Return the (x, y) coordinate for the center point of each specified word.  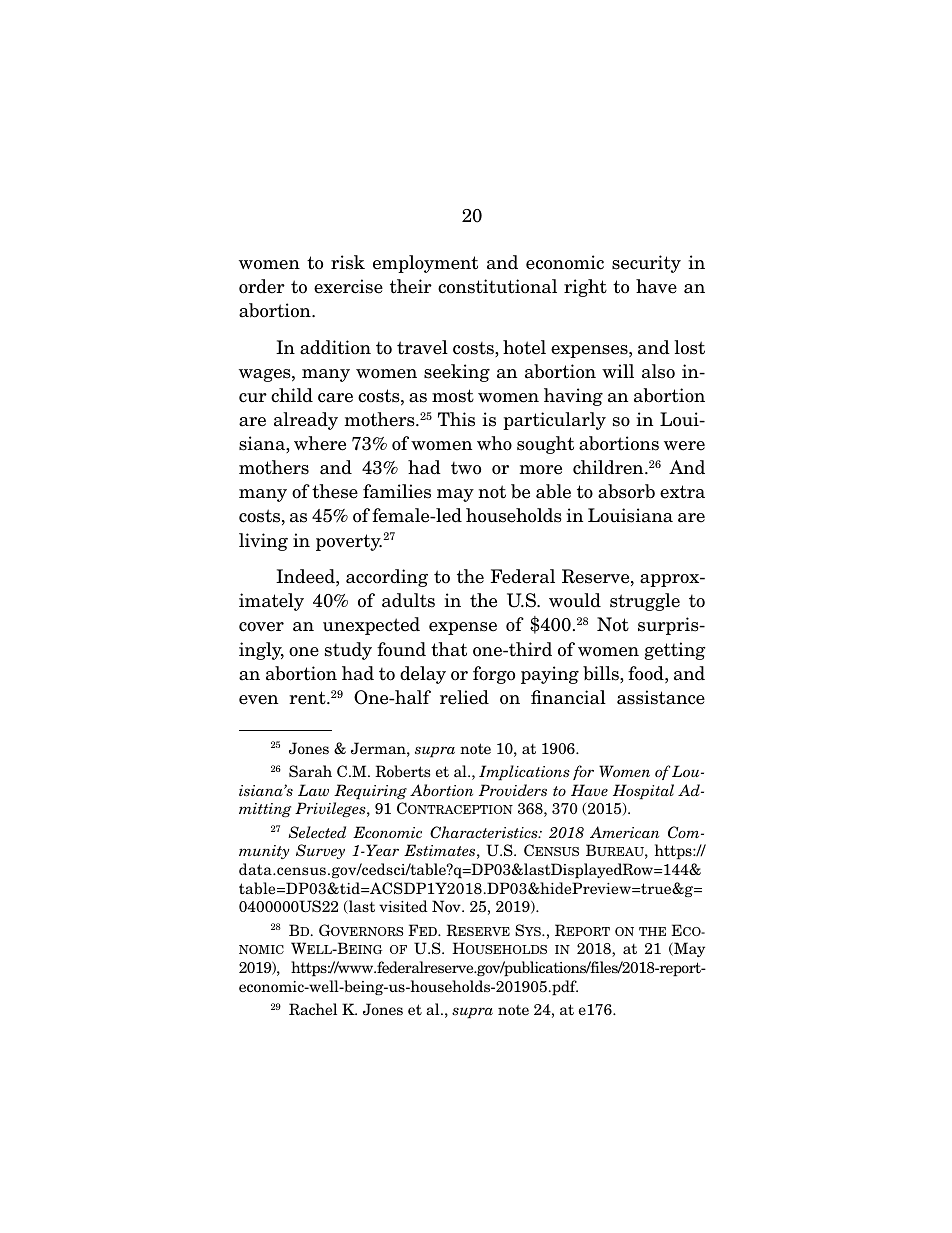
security (646, 264)
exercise (348, 286)
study (348, 651)
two (466, 468)
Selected (317, 832)
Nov (447, 906)
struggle (645, 602)
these (335, 491)
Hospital (643, 792)
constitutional (497, 286)
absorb (626, 491)
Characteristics (485, 832)
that (449, 649)
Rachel (313, 1009)
